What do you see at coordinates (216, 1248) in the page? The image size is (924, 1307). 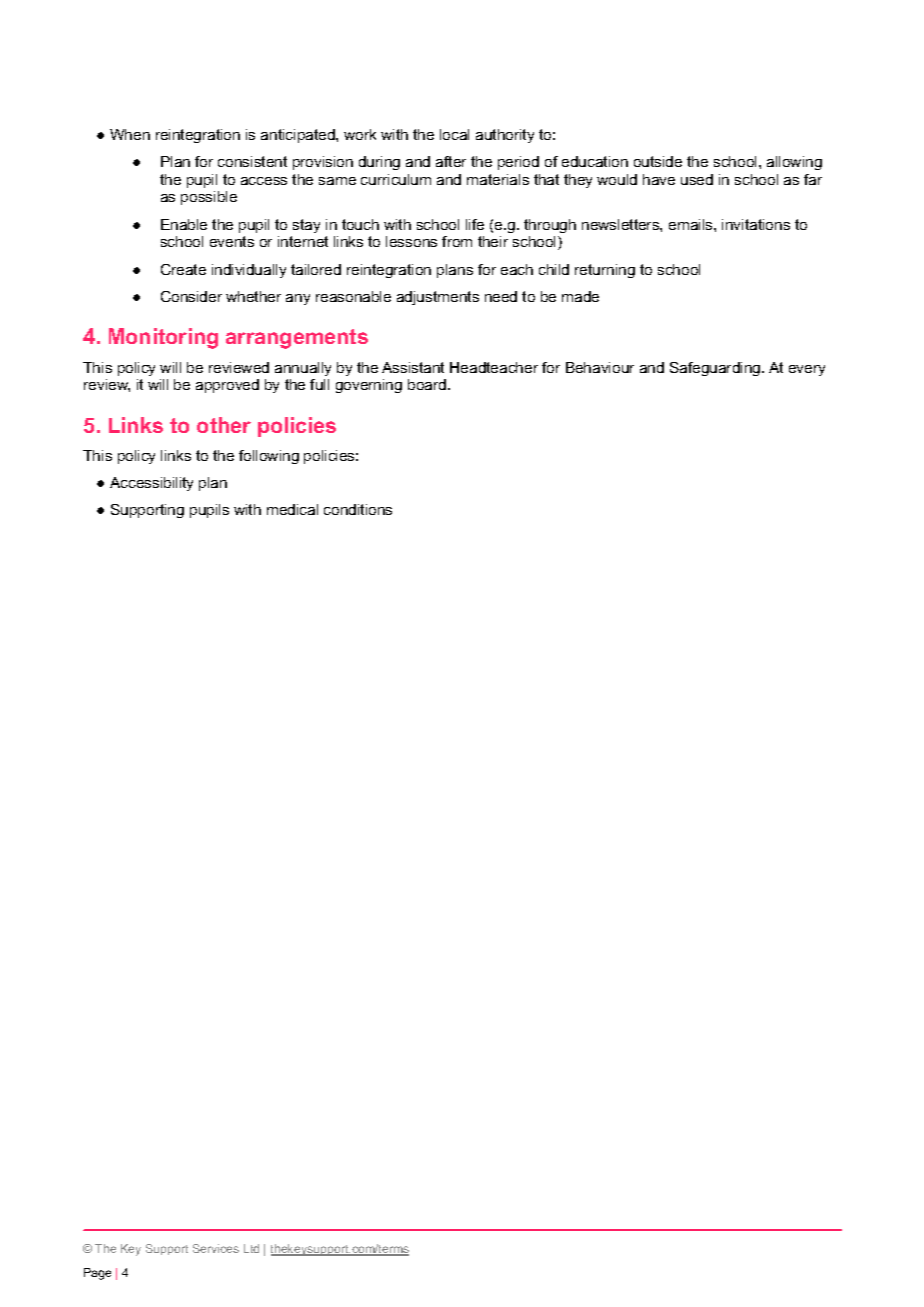 I see `Services` at bounding box center [216, 1248].
